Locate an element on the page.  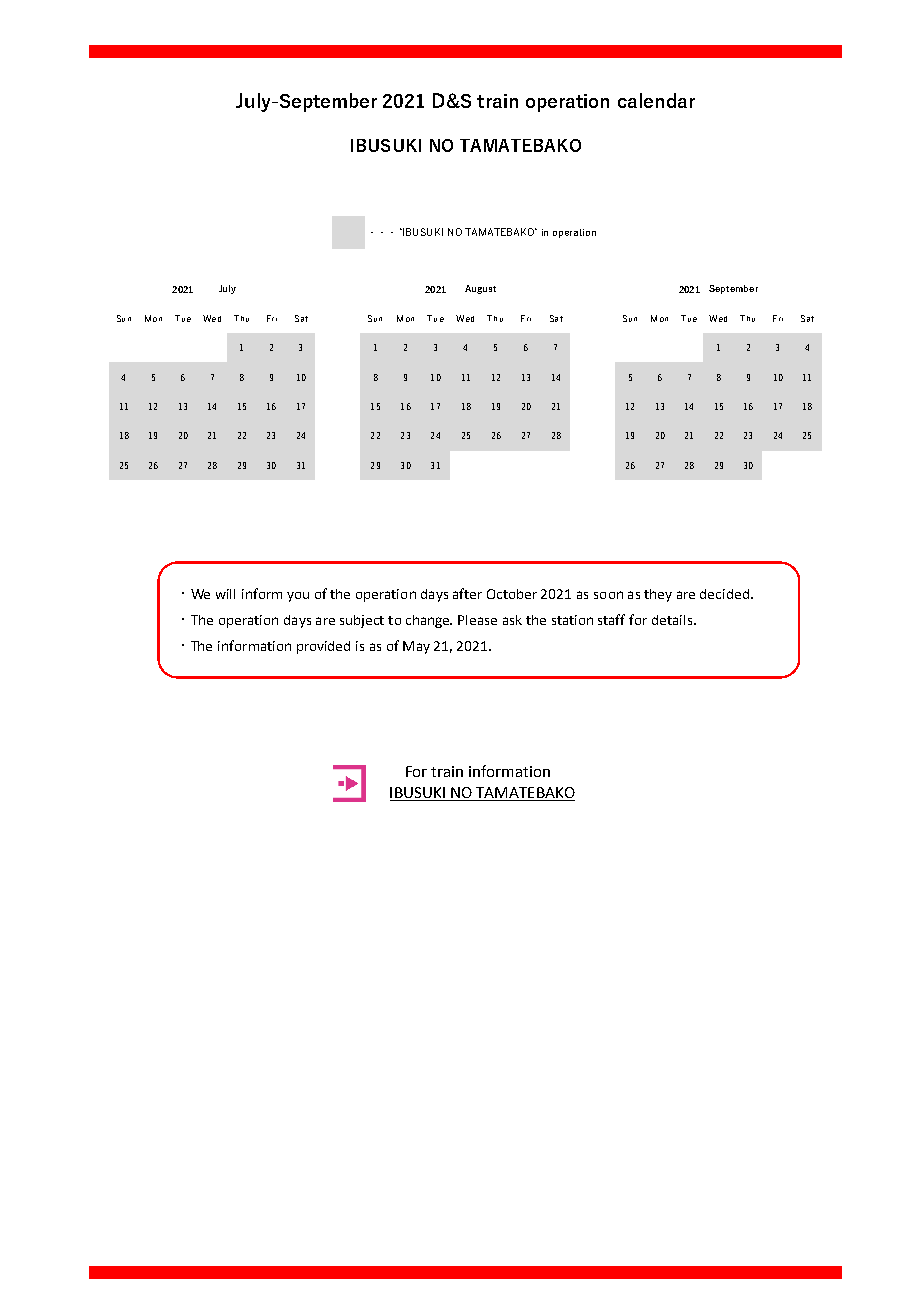
August is located at coordinates (480, 289).
